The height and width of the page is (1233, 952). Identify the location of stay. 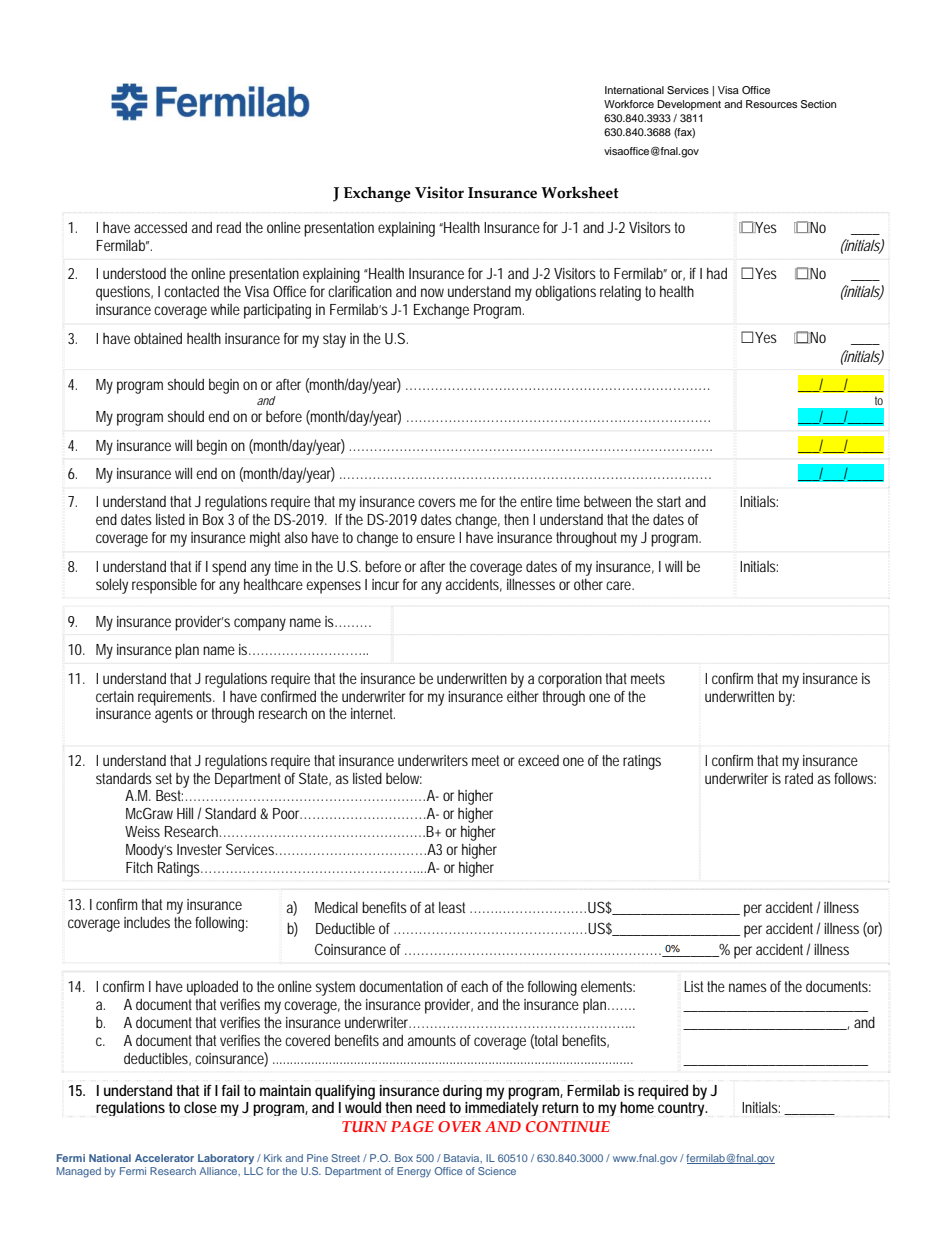
(334, 340).
